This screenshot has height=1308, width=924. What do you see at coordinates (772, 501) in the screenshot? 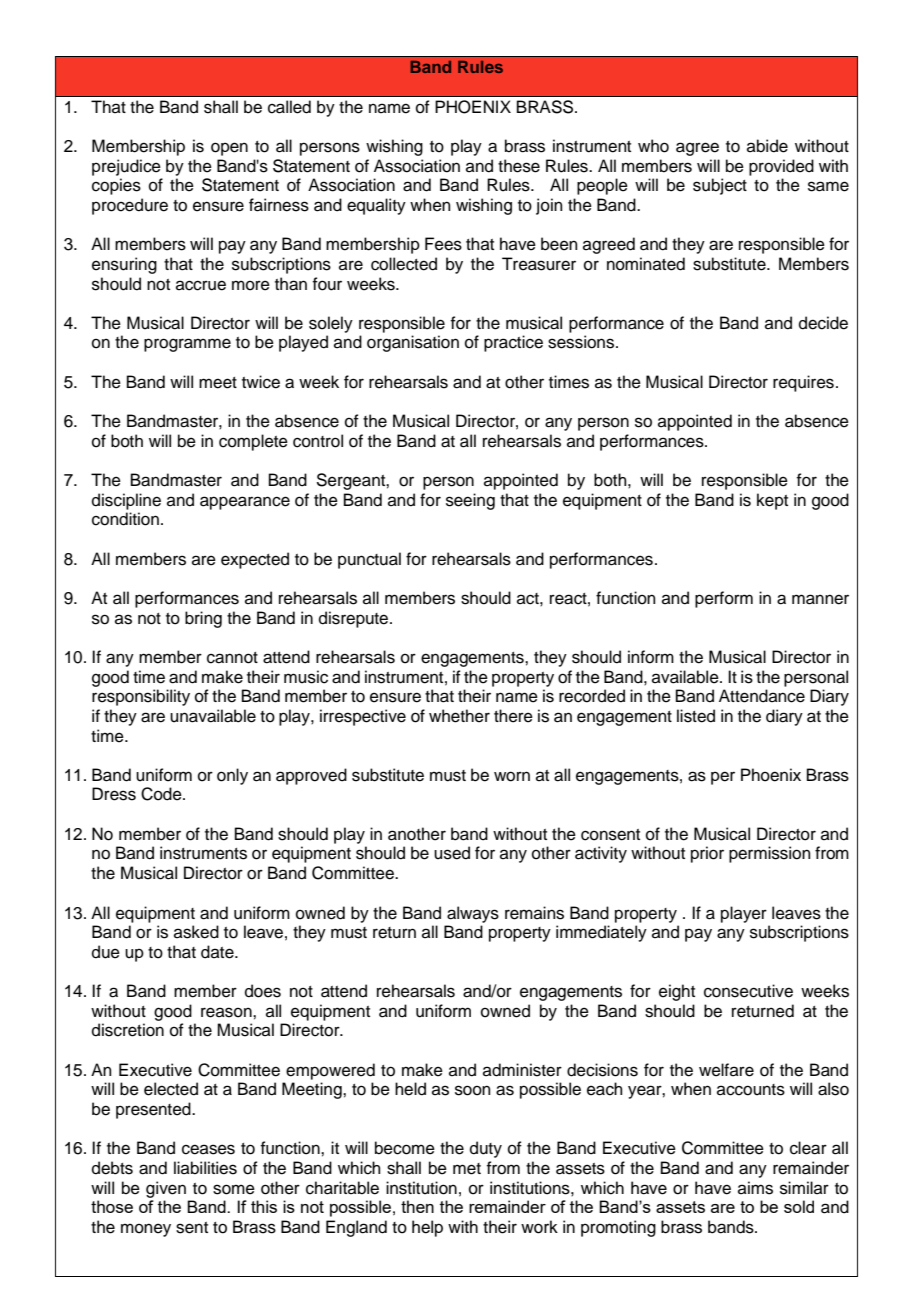
I see `kept` at bounding box center [772, 501].
